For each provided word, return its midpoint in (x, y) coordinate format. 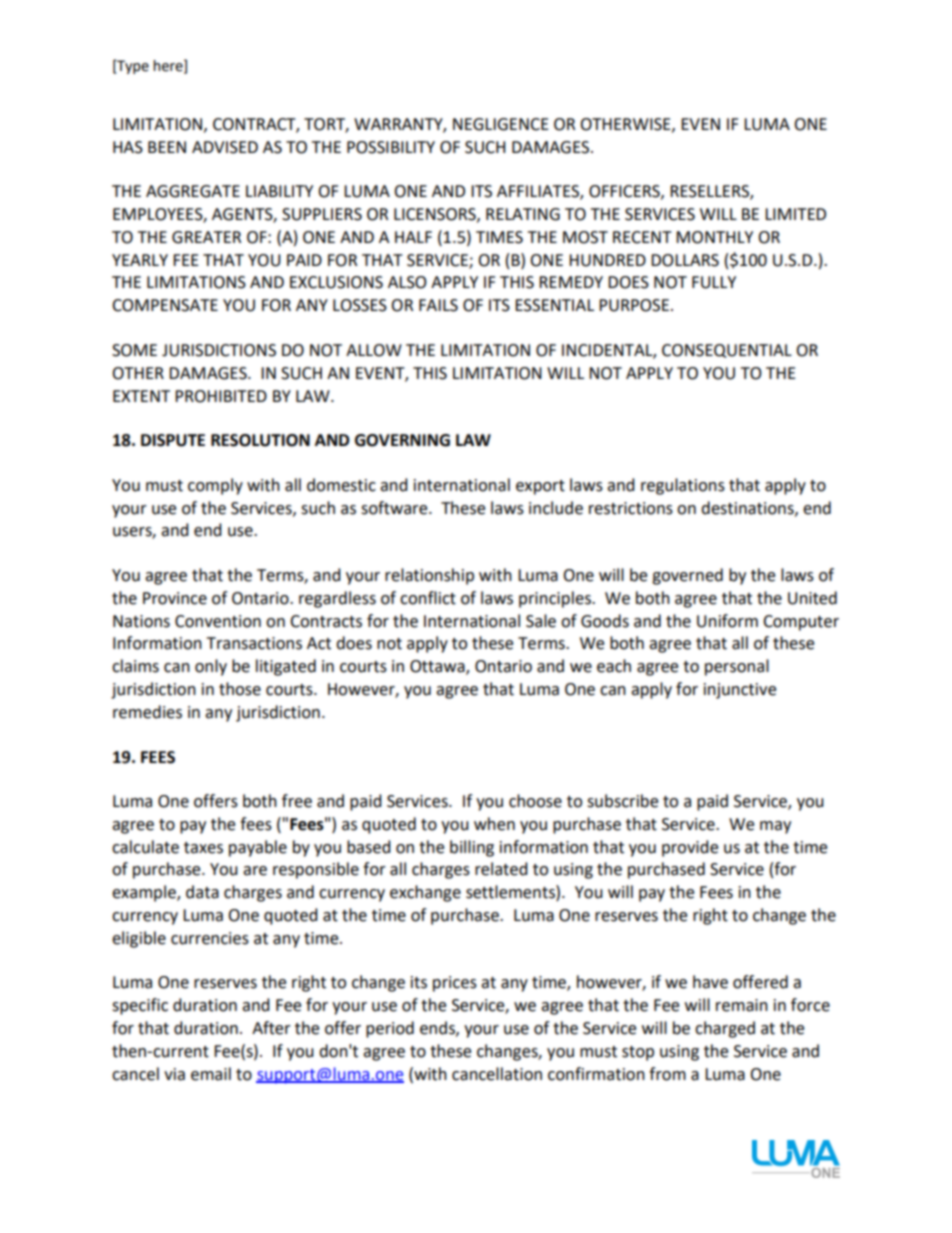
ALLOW (374, 350)
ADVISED (225, 147)
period (390, 1029)
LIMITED (795, 214)
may (775, 827)
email (211, 1074)
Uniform (727, 621)
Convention (218, 621)
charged (725, 1029)
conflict (428, 598)
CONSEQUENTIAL (727, 351)
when (494, 824)
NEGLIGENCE (501, 124)
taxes (203, 848)
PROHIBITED (221, 396)
